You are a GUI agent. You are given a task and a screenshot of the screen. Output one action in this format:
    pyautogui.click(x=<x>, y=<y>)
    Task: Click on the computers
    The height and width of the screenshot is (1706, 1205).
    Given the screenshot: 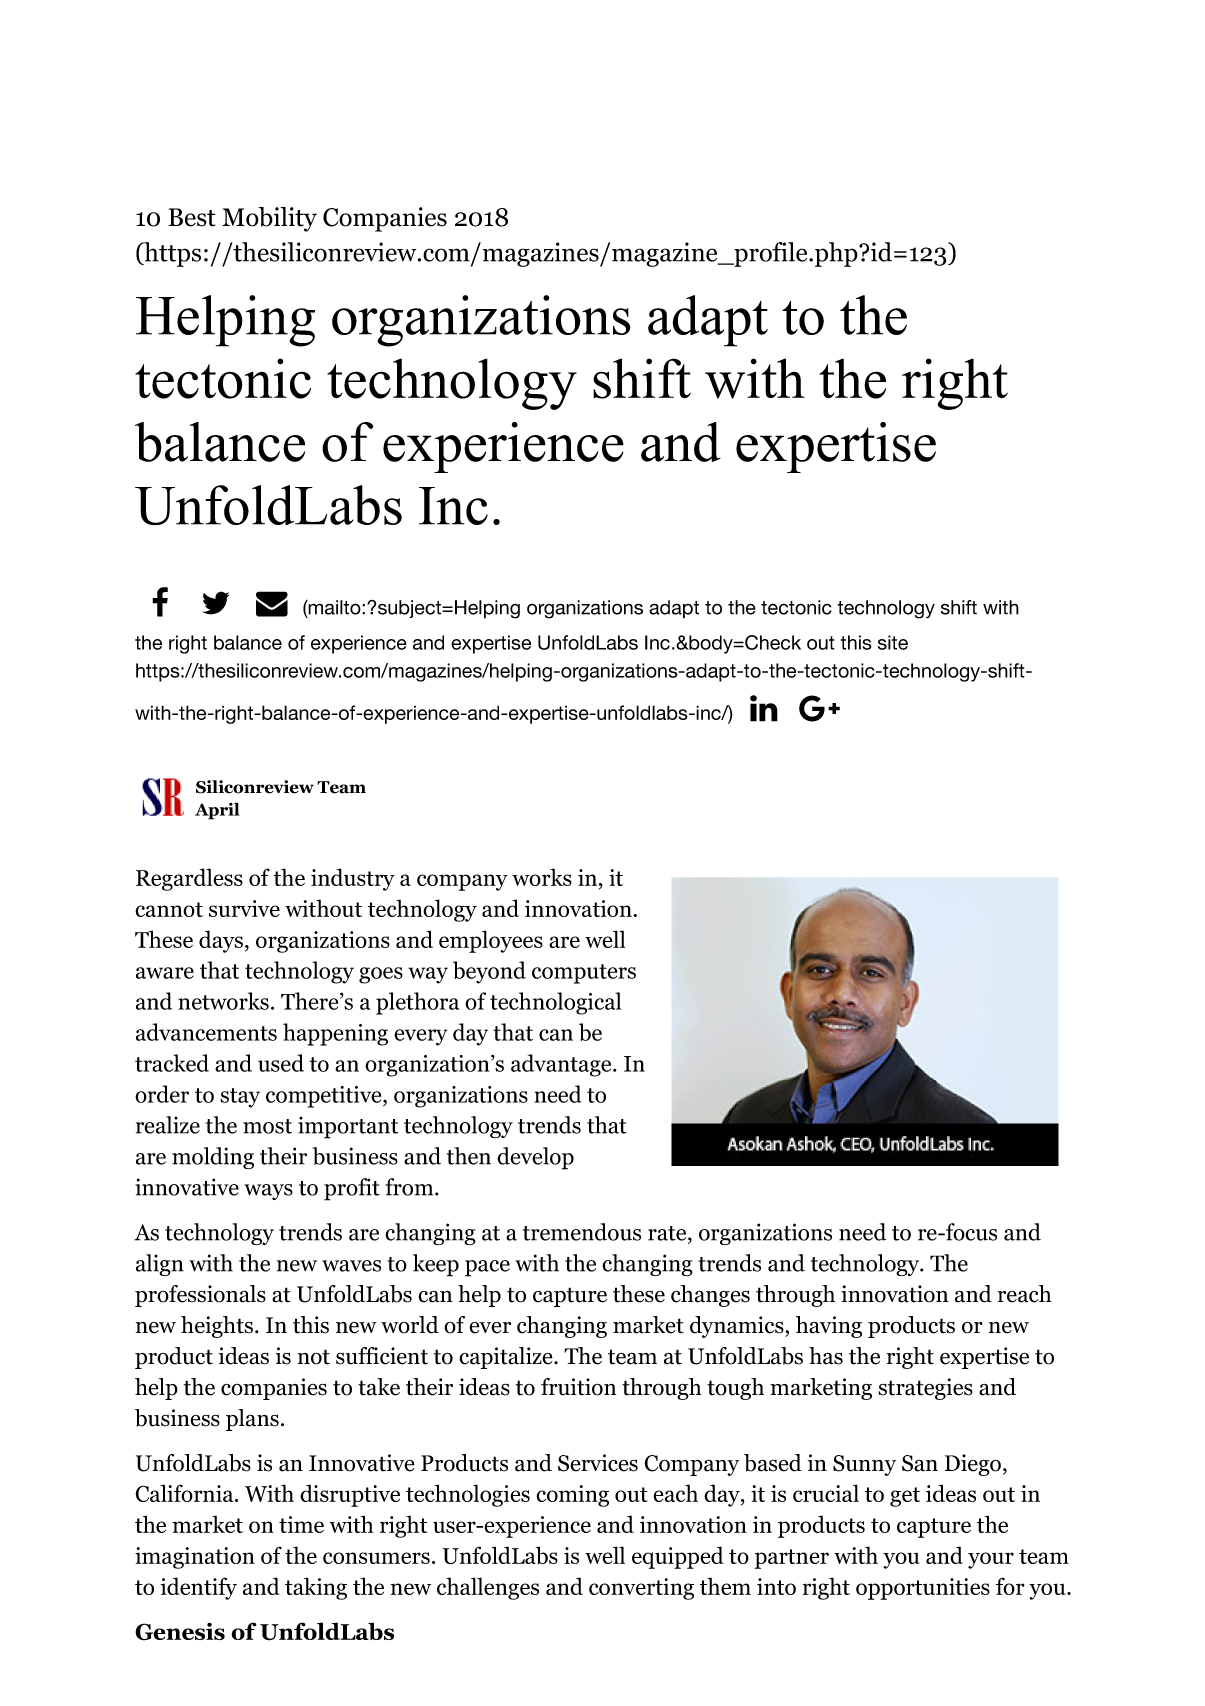 What is the action you would take?
    pyautogui.click(x=584, y=974)
